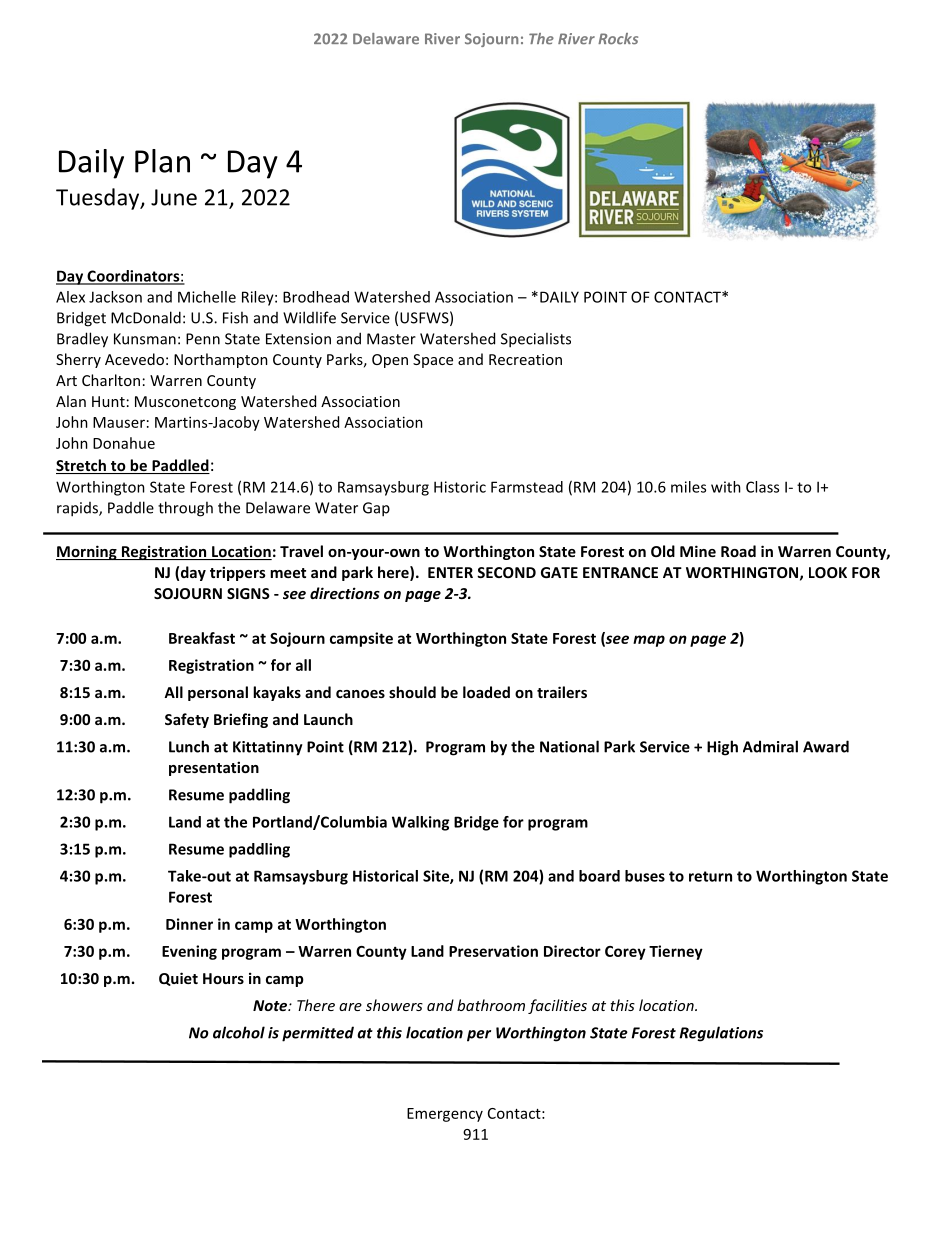 Image resolution: width=952 pixels, height=1233 pixels. Describe the element at coordinates (433, 361) in the document. I see `Space` at that location.
